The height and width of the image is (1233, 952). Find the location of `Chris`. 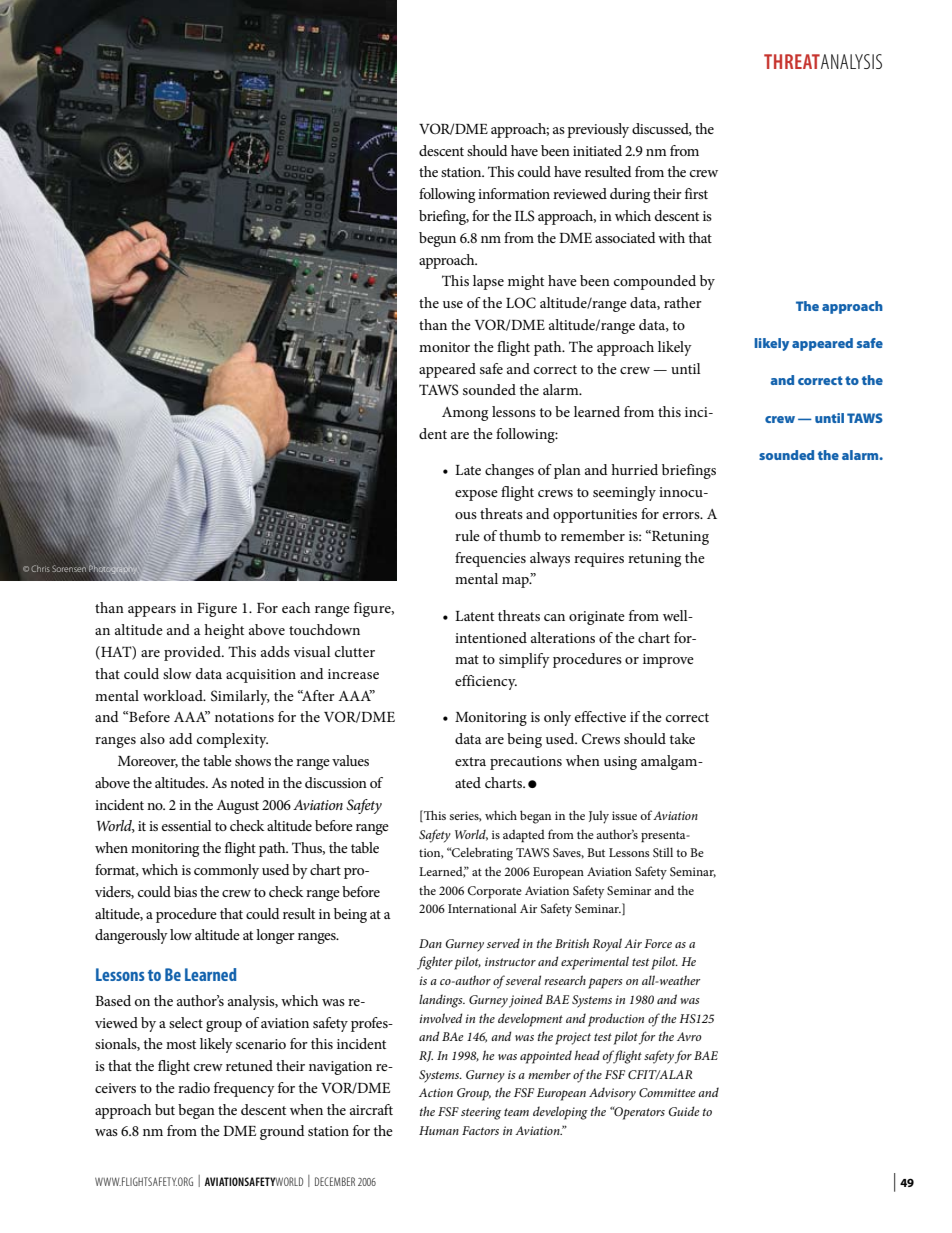

Chris is located at coordinates (40, 568).
